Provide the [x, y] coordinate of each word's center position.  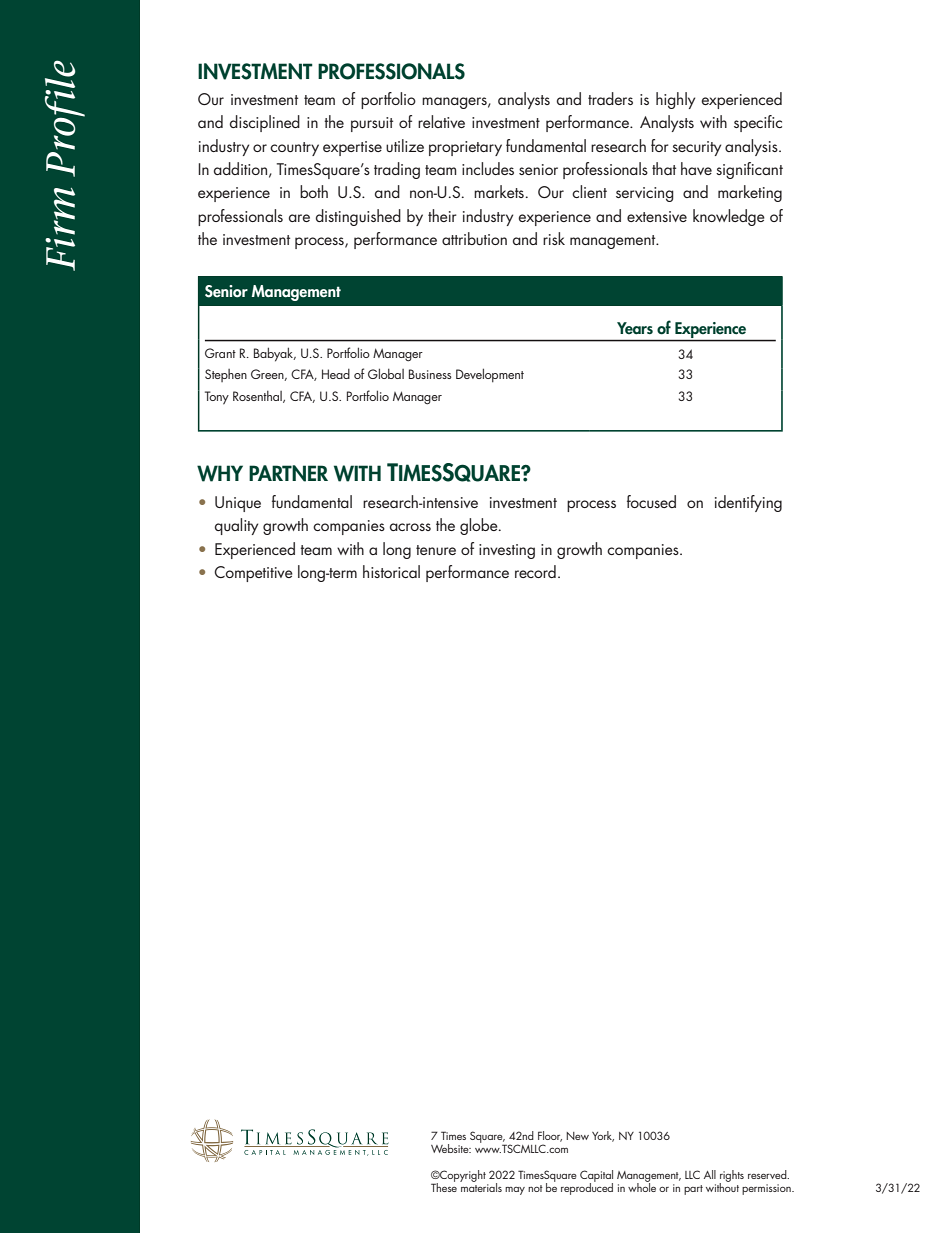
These [444, 1186]
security [696, 148]
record [535, 571]
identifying [748, 503]
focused [651, 501]
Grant [220, 353]
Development [490, 375]
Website [451, 1148]
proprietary [465, 148]
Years [635, 328]
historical [391, 571]
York [603, 1136]
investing [507, 551]
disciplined [265, 123]
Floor [550, 1136]
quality [236, 526]
